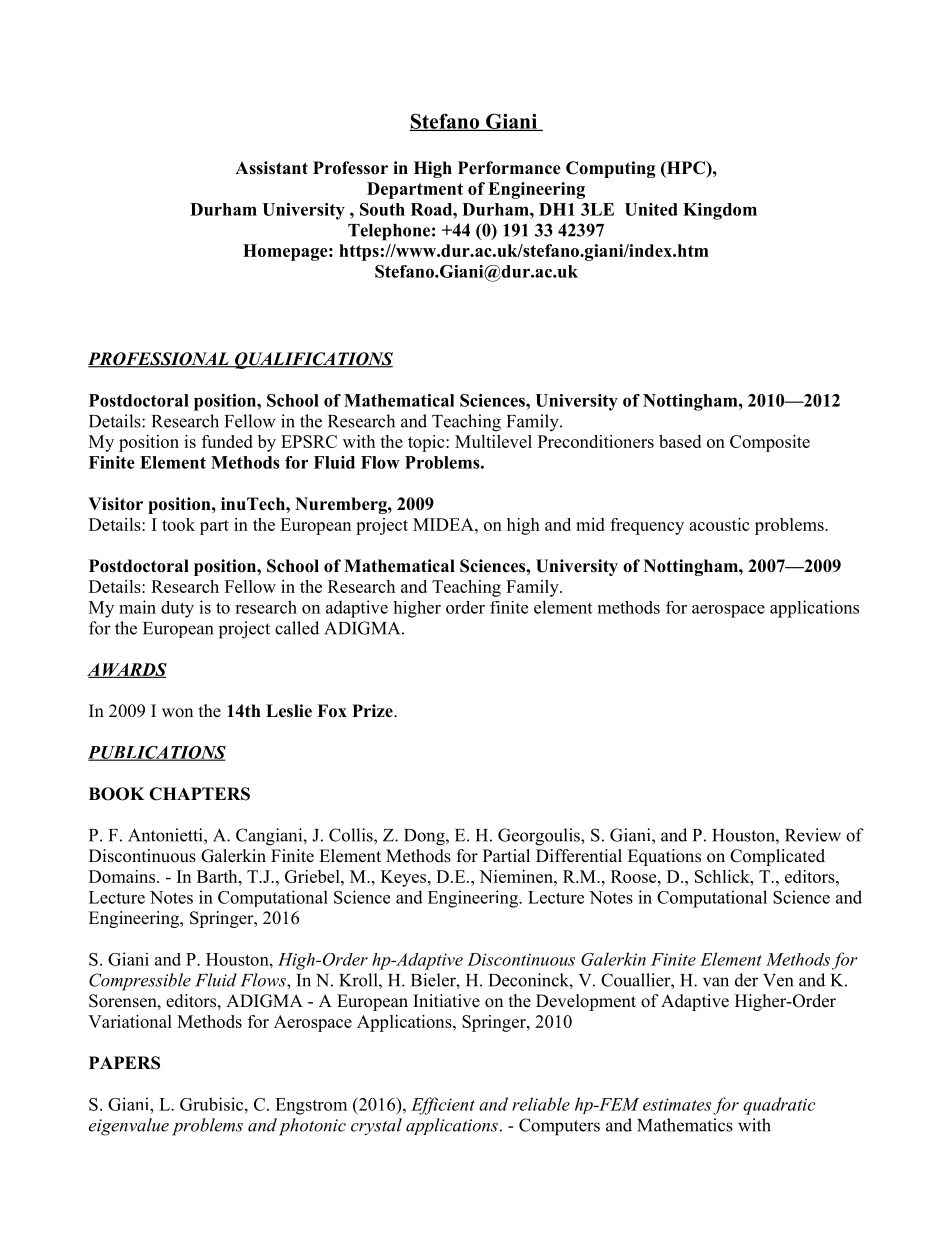 The height and width of the screenshot is (1233, 952). Describe the element at coordinates (218, 876) in the screenshot. I see `Barth` at that location.
